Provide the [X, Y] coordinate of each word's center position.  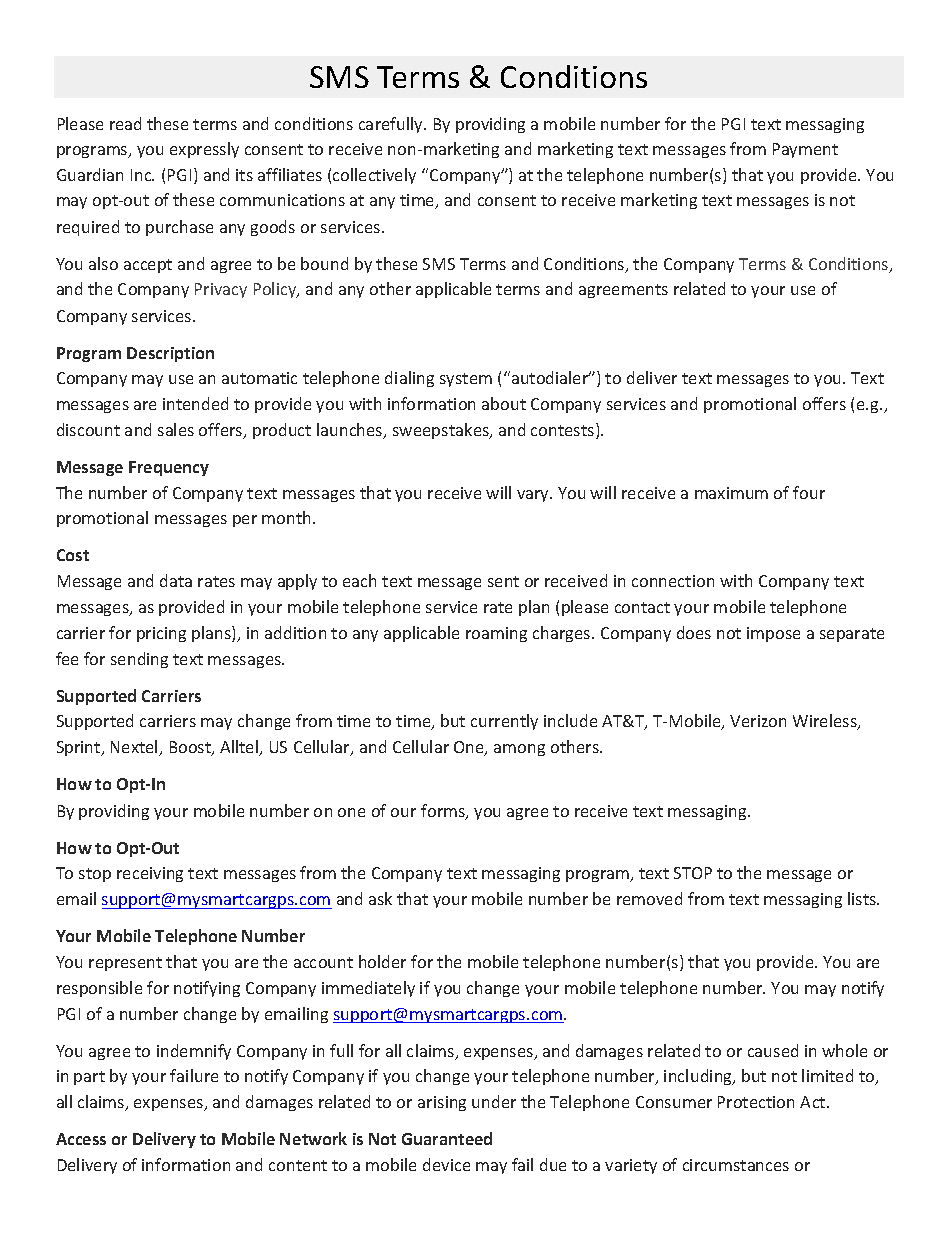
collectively [374, 176]
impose [773, 634]
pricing [161, 634]
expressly [204, 150]
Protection [756, 1102]
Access [81, 1139]
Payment [805, 150]
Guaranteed [447, 1138]
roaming [496, 634]
